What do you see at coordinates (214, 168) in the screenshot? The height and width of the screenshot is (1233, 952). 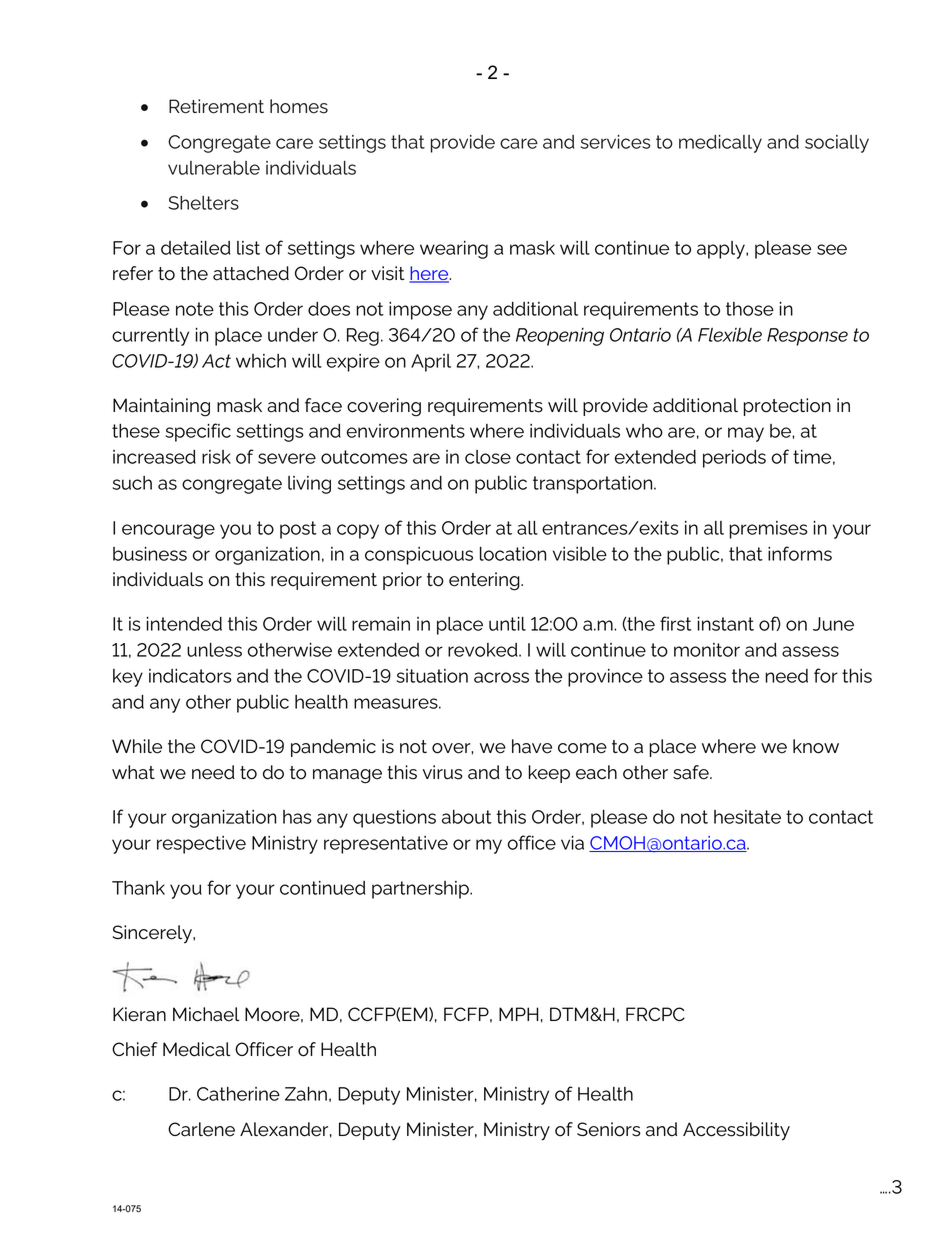 I see `vulnerable` at bounding box center [214, 168].
